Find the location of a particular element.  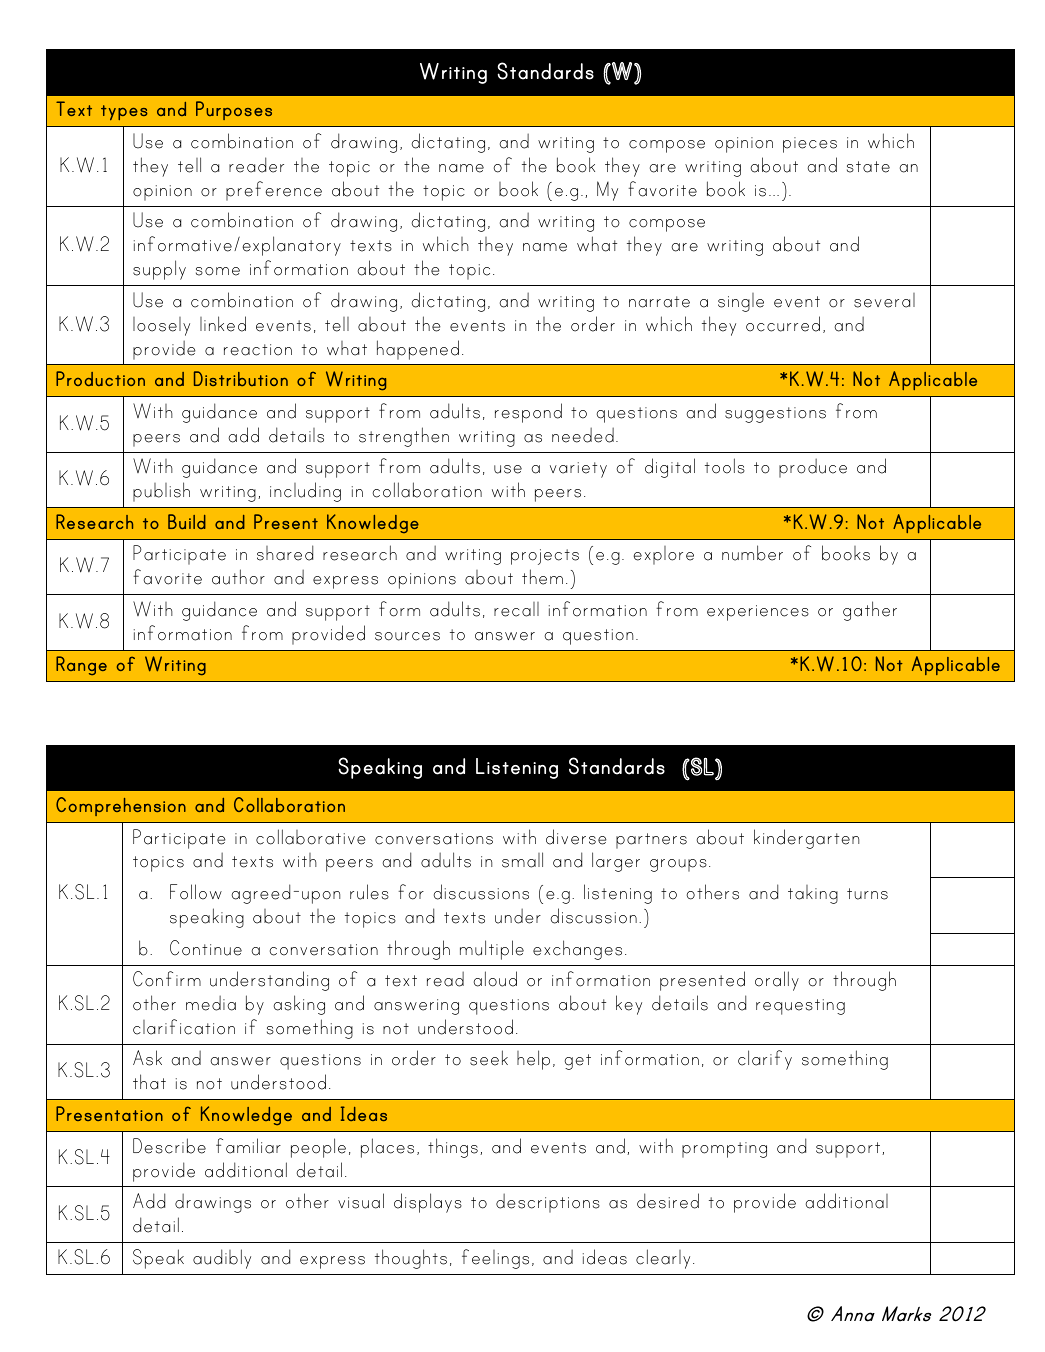

projects is located at coordinates (545, 557).
